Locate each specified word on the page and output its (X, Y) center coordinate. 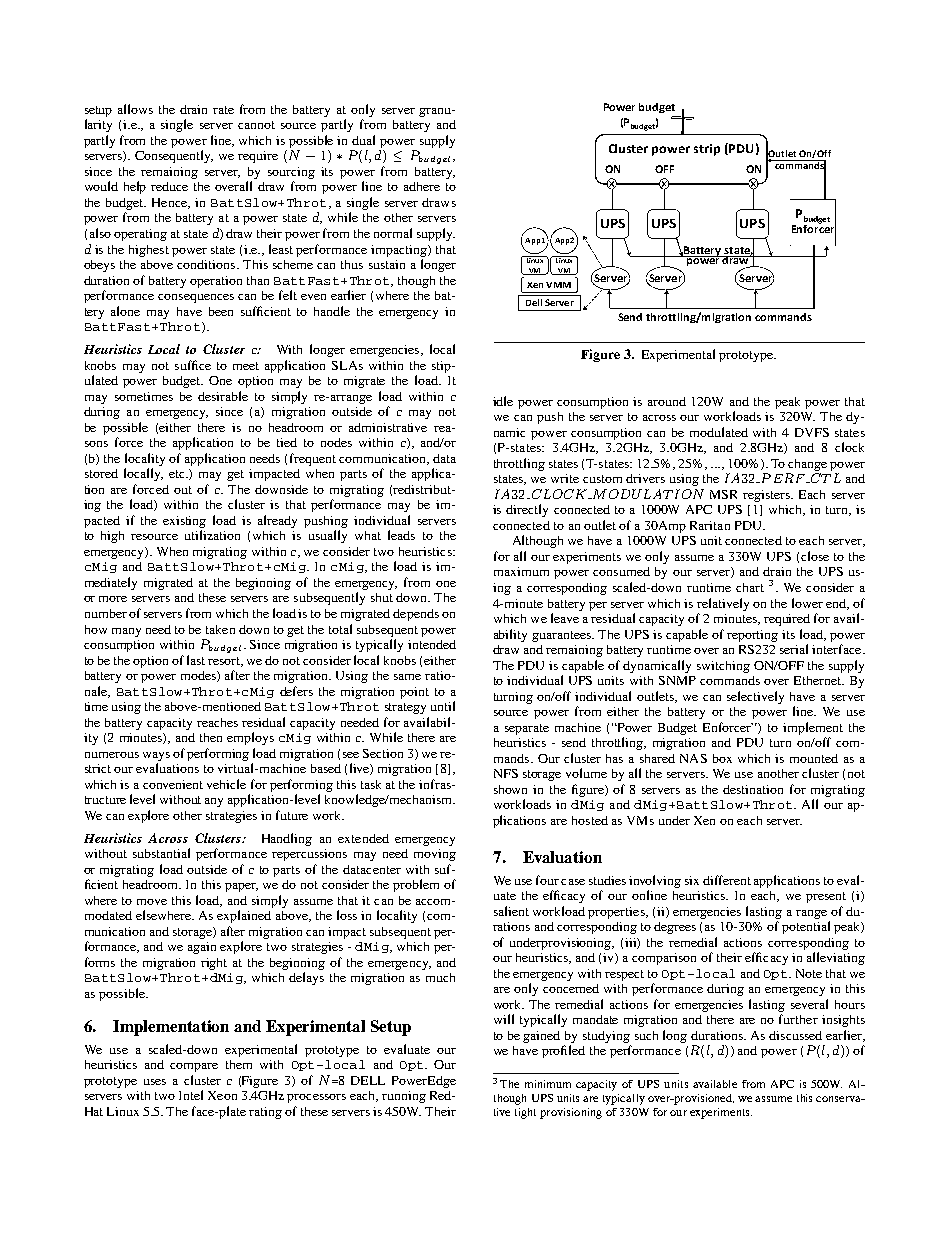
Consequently (174, 156)
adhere (422, 186)
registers (768, 496)
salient (511, 911)
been (221, 311)
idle (503, 401)
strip (707, 150)
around (667, 401)
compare (194, 1067)
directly (527, 510)
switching (723, 667)
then (211, 737)
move (152, 902)
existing (184, 522)
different (727, 880)
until (443, 706)
